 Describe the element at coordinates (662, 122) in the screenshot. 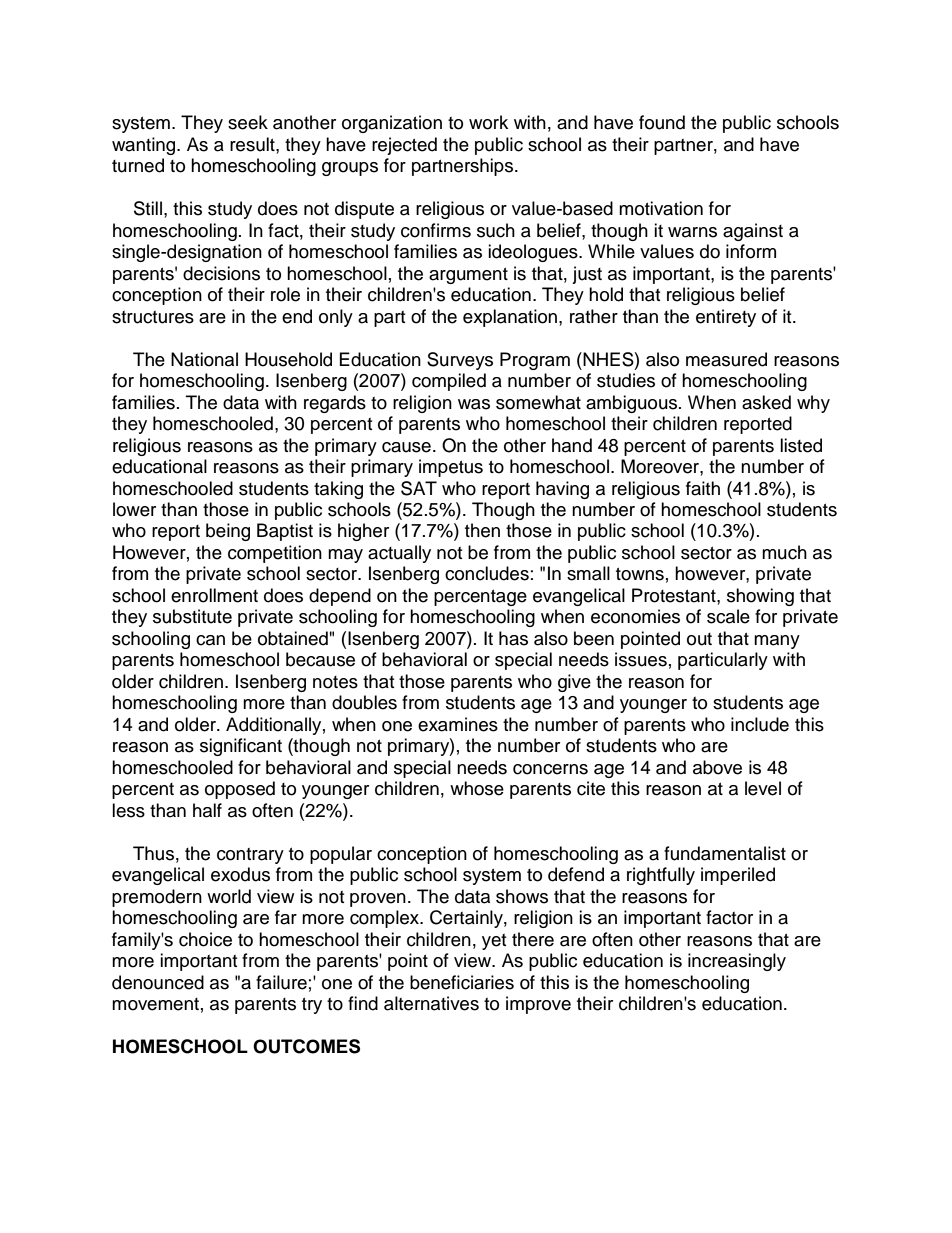

I see `found` at that location.
